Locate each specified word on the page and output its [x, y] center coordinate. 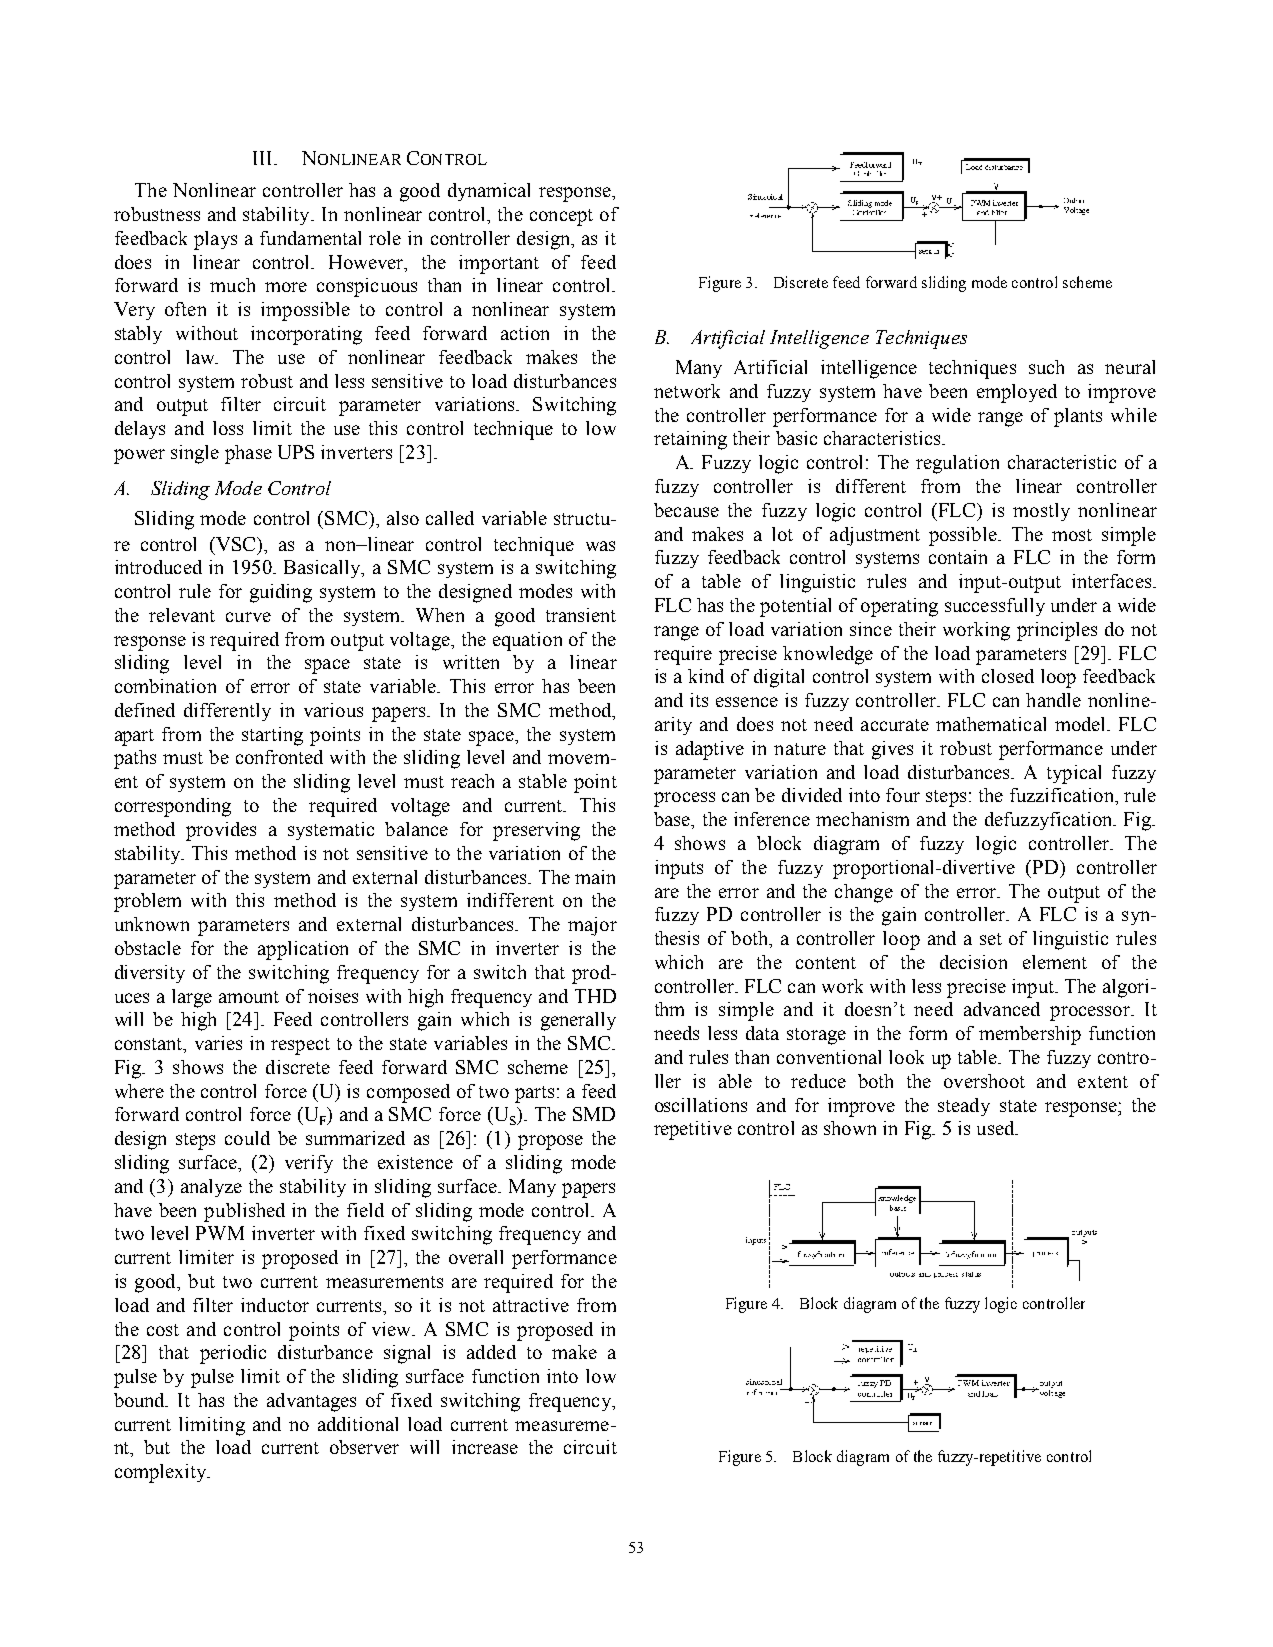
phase [248, 454]
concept [561, 217]
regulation [957, 464]
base [673, 819]
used [997, 1128]
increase [485, 1447]
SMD [594, 1114]
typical [1074, 774]
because [686, 510]
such [1046, 367]
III [264, 158]
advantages [311, 1402]
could [247, 1138]
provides [221, 831]
